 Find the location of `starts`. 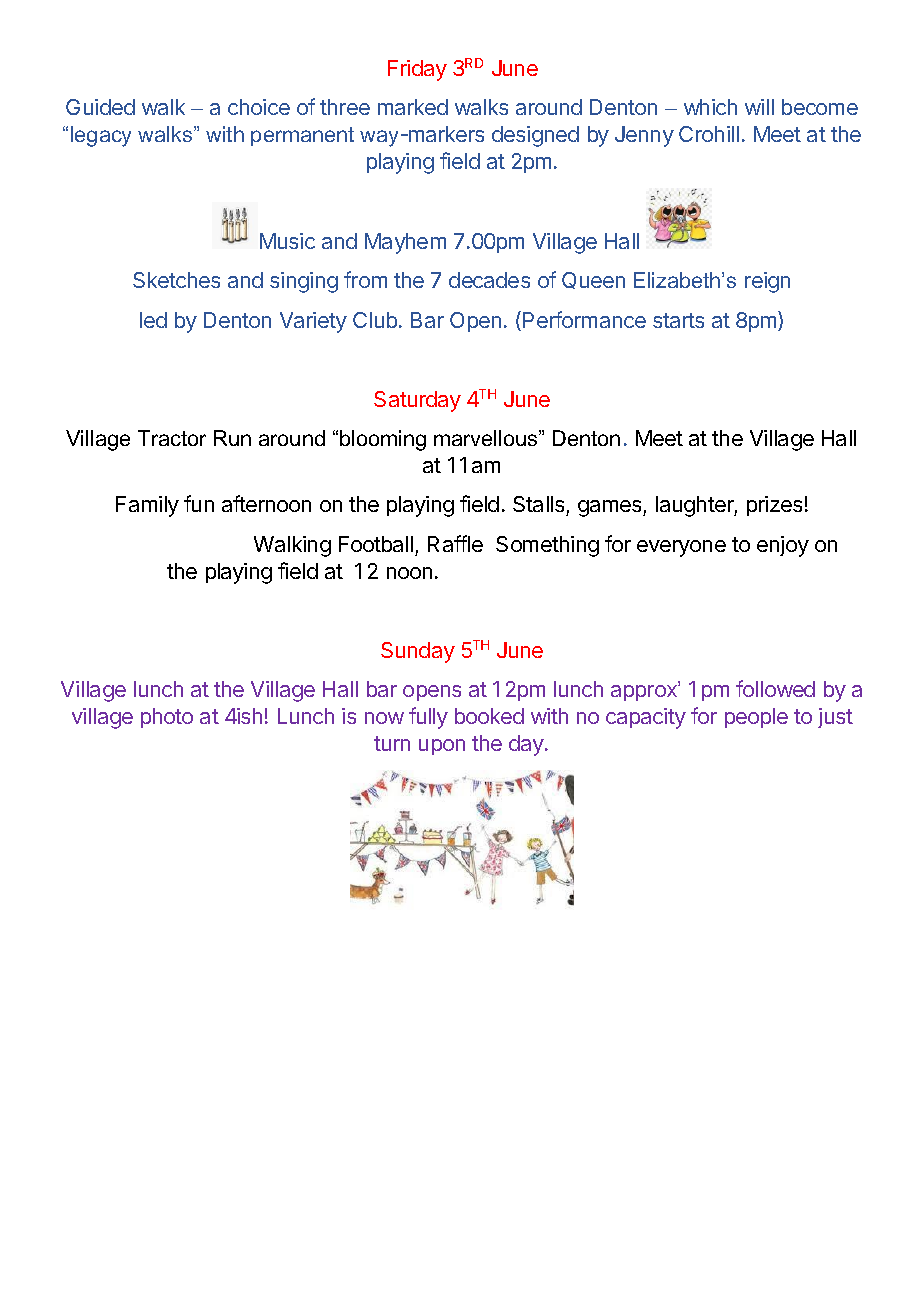

starts is located at coordinates (678, 320).
